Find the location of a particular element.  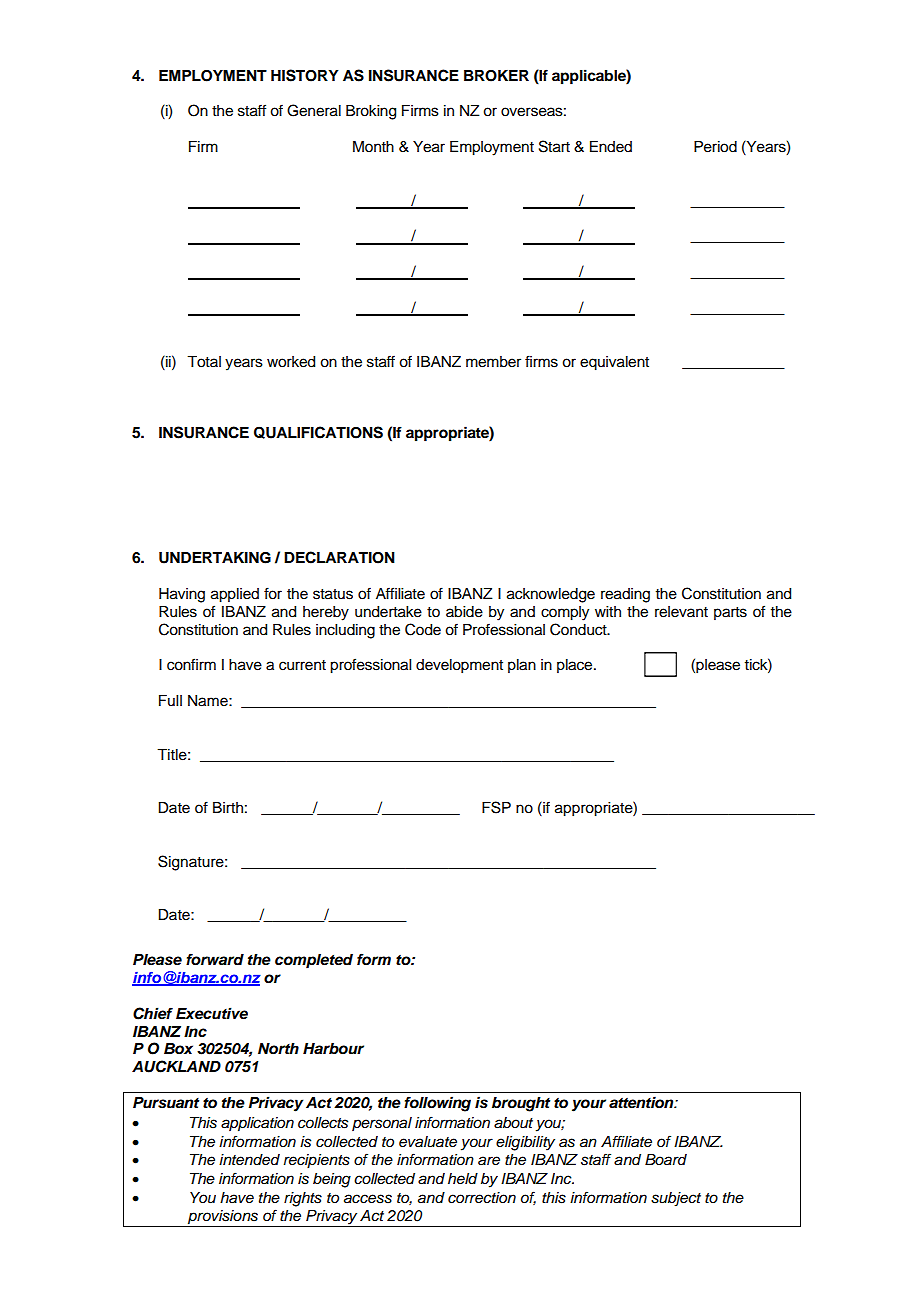

provisions is located at coordinates (223, 1218).
